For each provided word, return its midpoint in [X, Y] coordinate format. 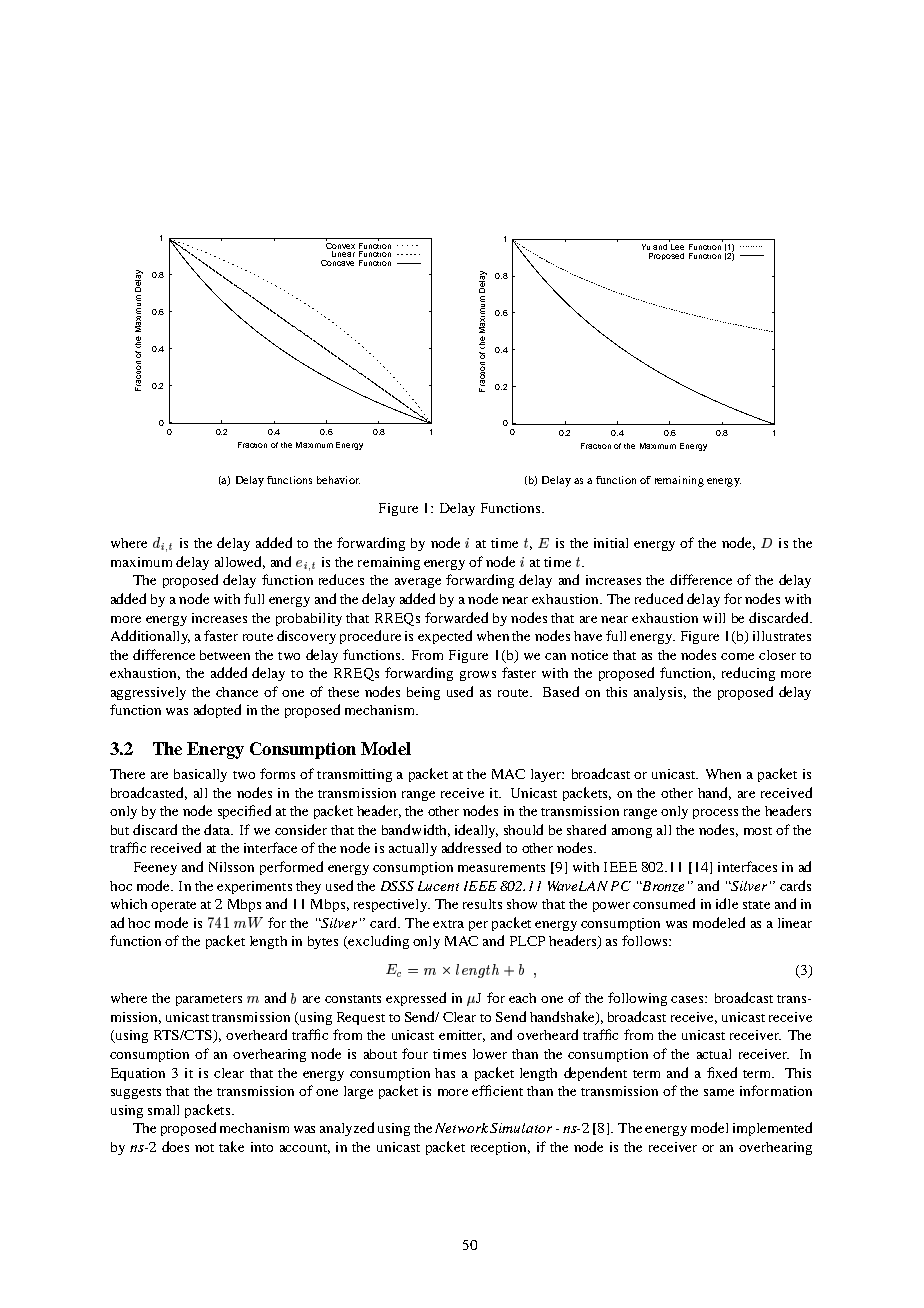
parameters [209, 1000]
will [714, 618]
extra [448, 924]
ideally [476, 831]
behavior [338, 480]
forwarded [456, 617]
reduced [659, 598]
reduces [341, 579]
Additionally [150, 637]
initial [611, 543]
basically [200, 775]
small [163, 1110]
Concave [337, 263]
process [715, 814]
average [418, 583]
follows [646, 940]
